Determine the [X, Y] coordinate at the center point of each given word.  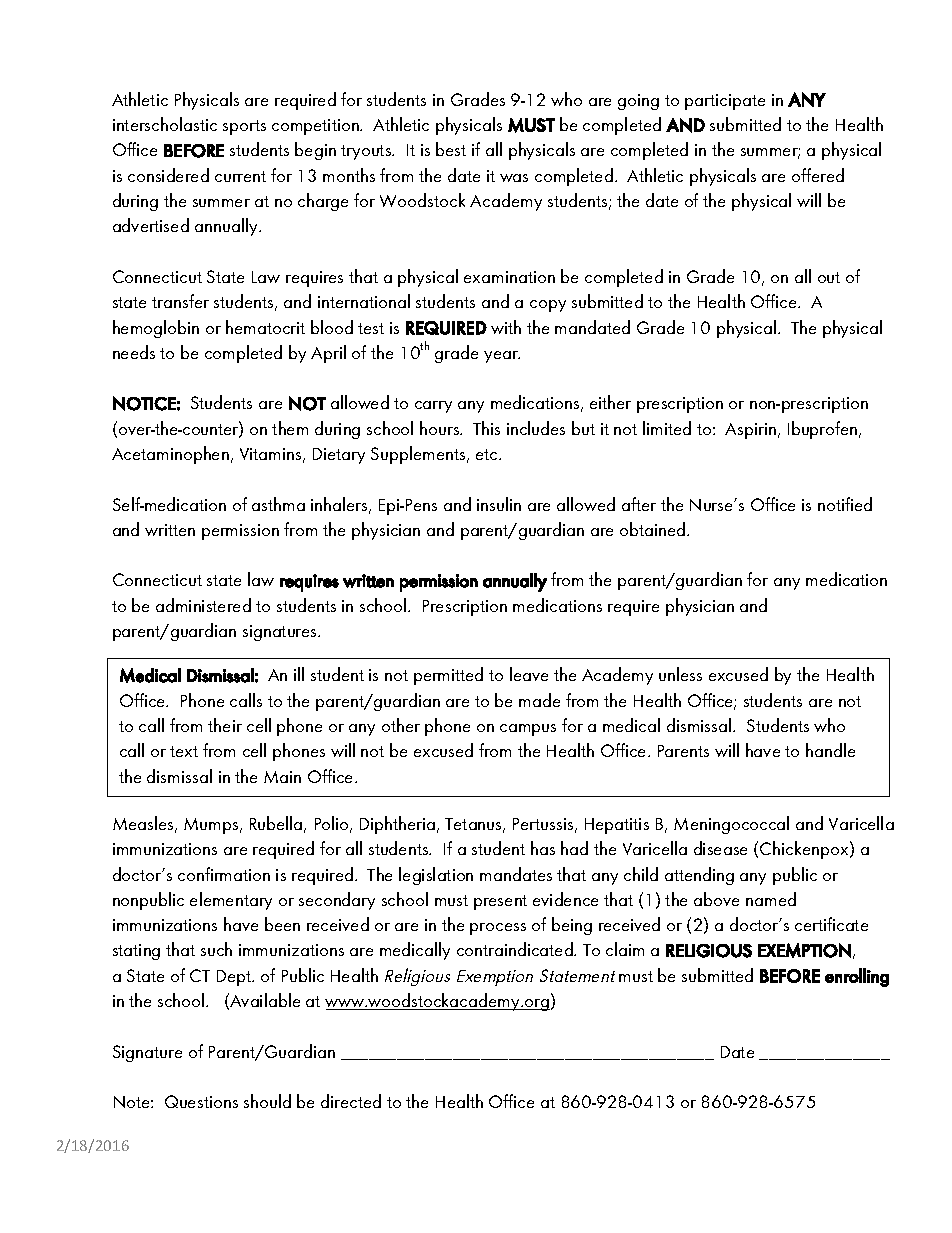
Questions [201, 1101]
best [451, 149]
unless [680, 674]
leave [529, 674]
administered [203, 605]
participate [725, 102]
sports [244, 127]
